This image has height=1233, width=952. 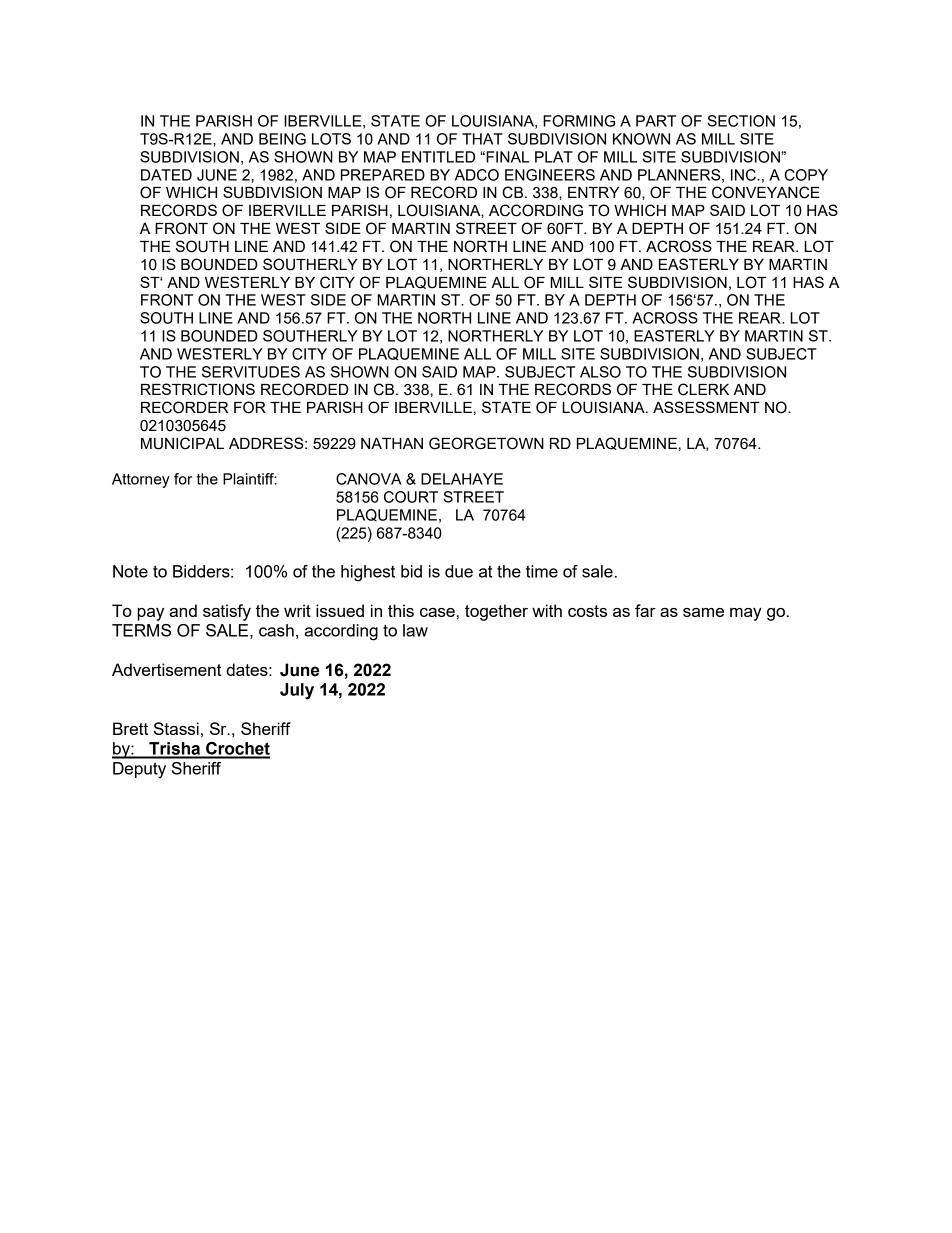 I want to click on Deputy, so click(x=139, y=770).
